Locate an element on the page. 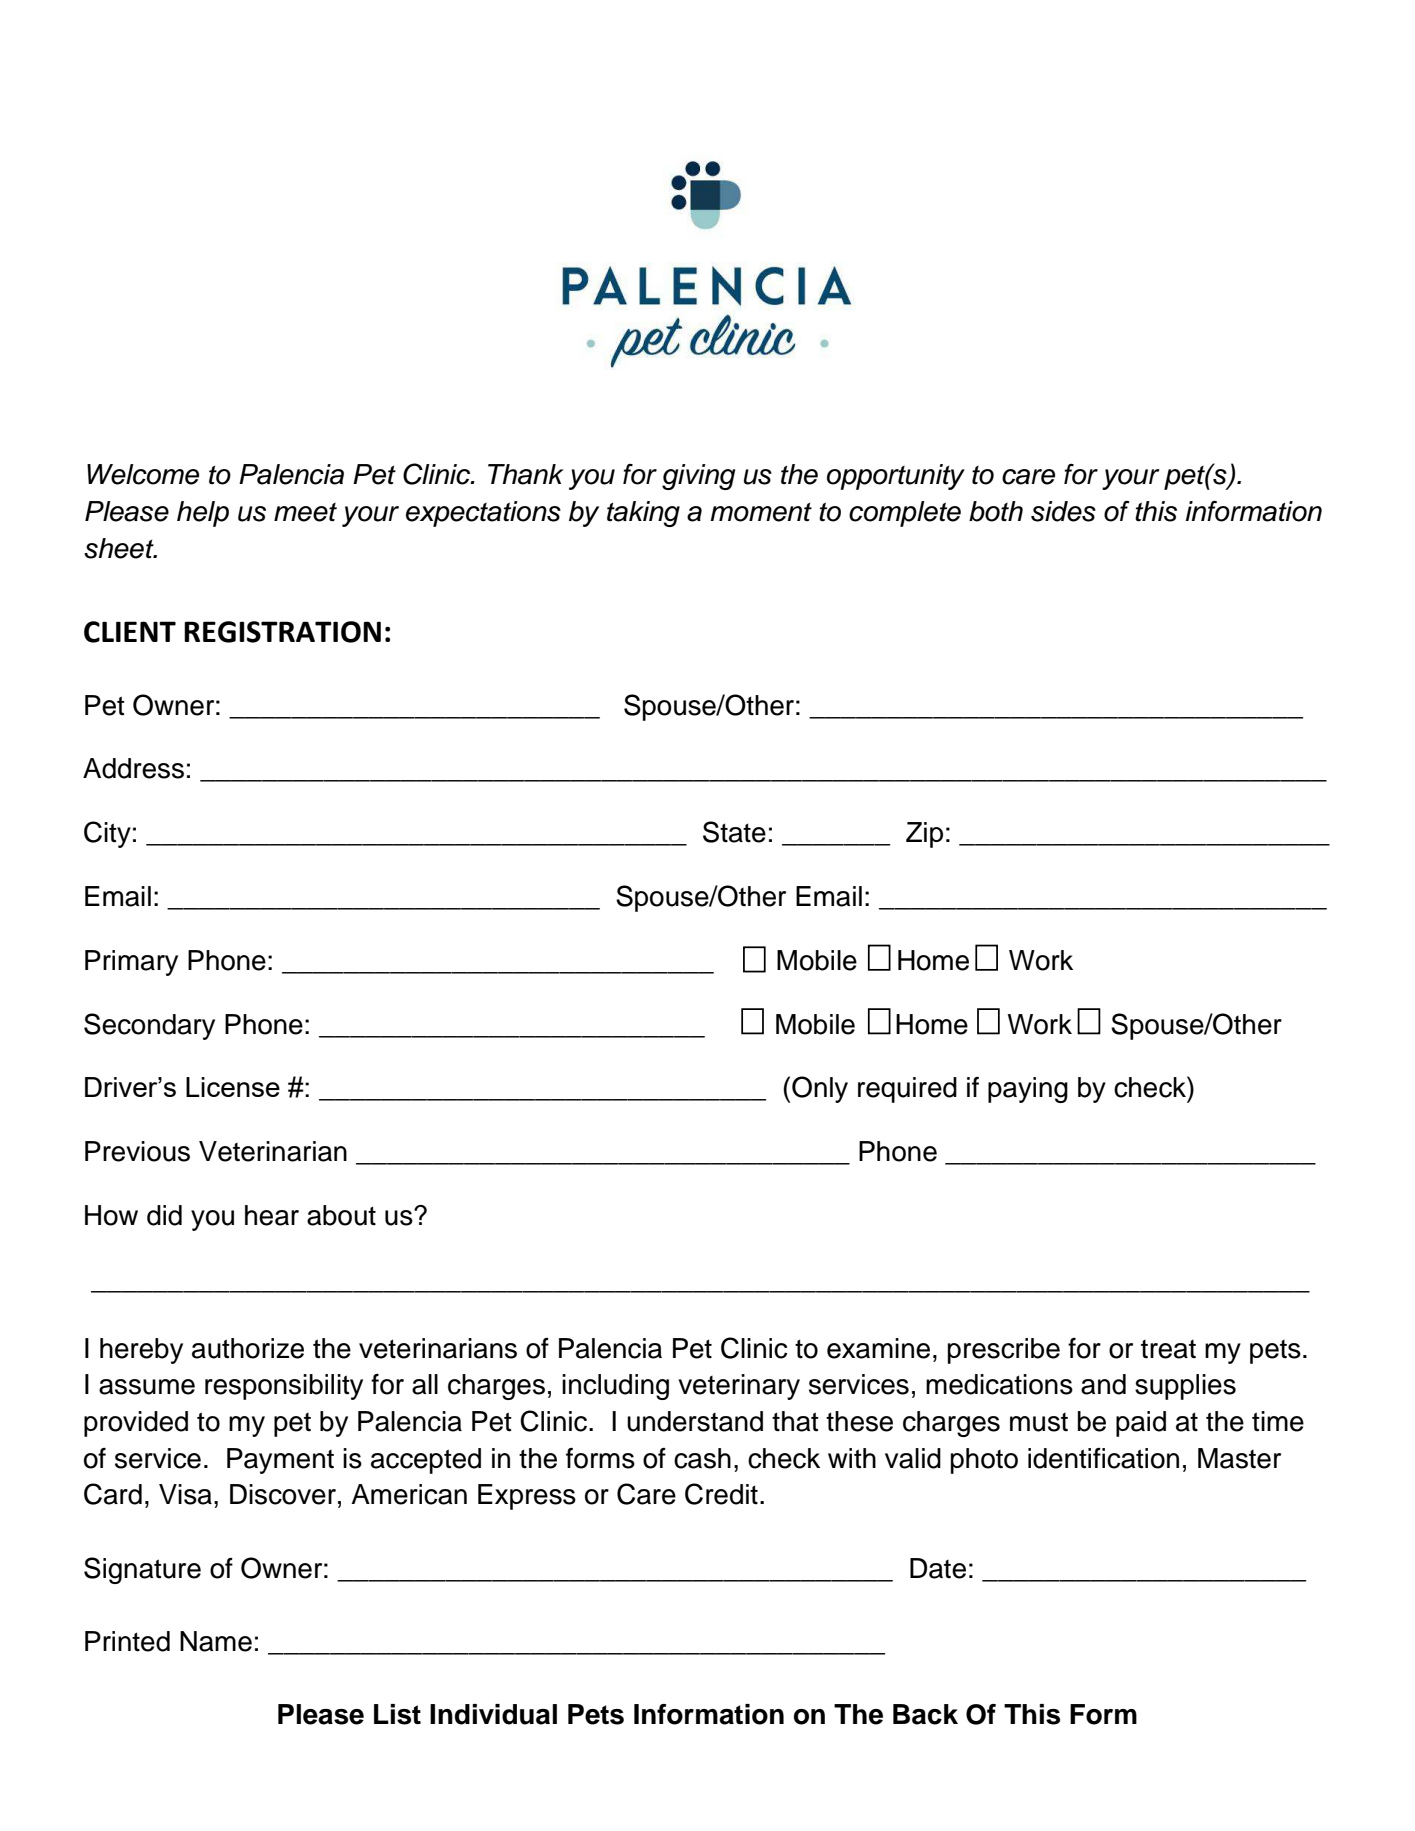 This document has width=1415, height=1831. License is located at coordinates (233, 1087).
